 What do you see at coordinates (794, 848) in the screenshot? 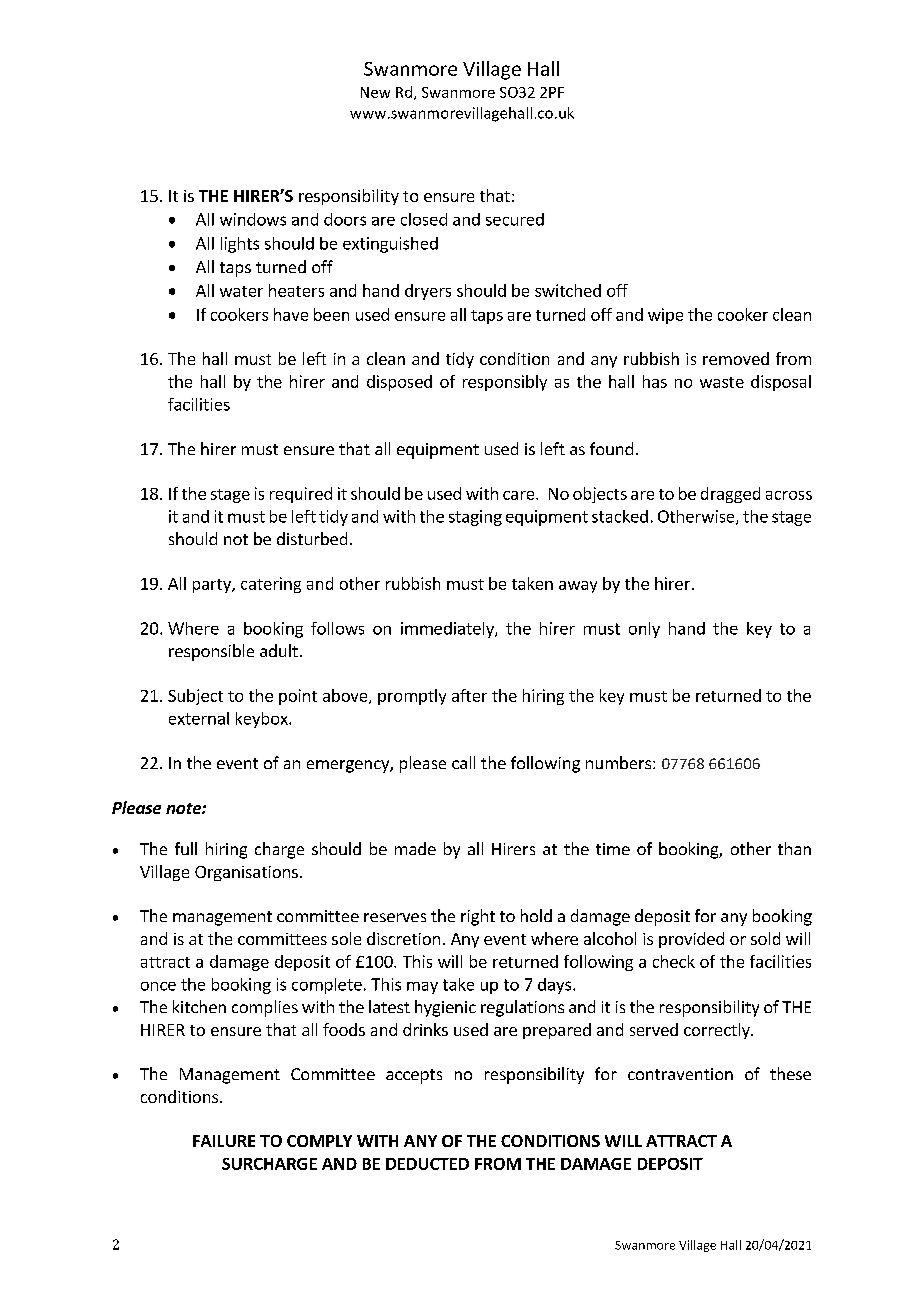
I see `than` at bounding box center [794, 848].
